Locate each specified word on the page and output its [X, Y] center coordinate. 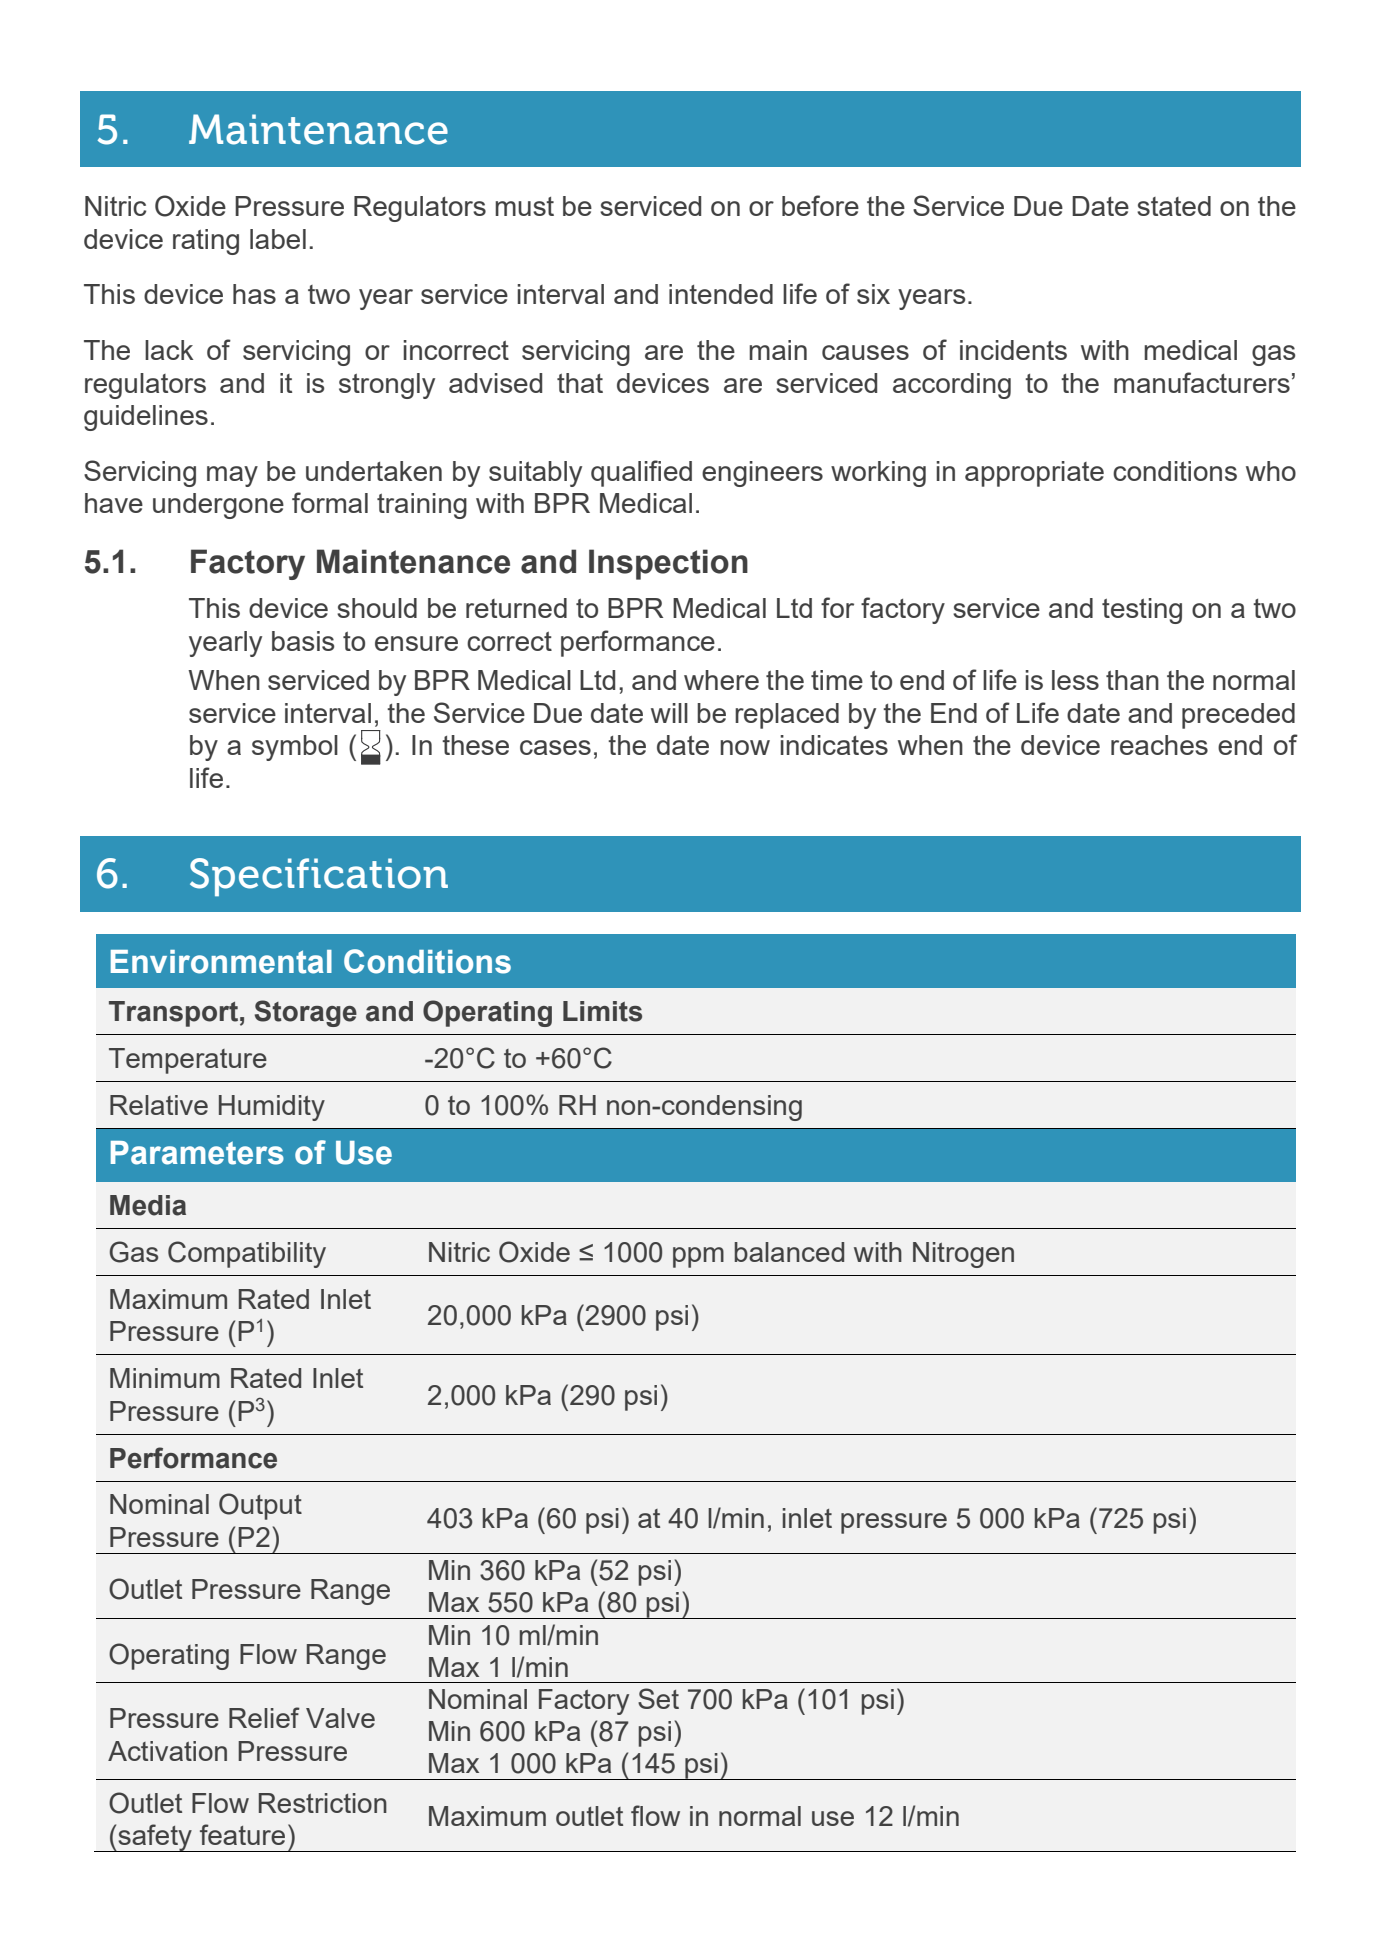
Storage [306, 1013]
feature [242, 1834]
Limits [602, 1011]
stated [1174, 206]
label [278, 239]
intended [721, 294]
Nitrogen [963, 1255]
